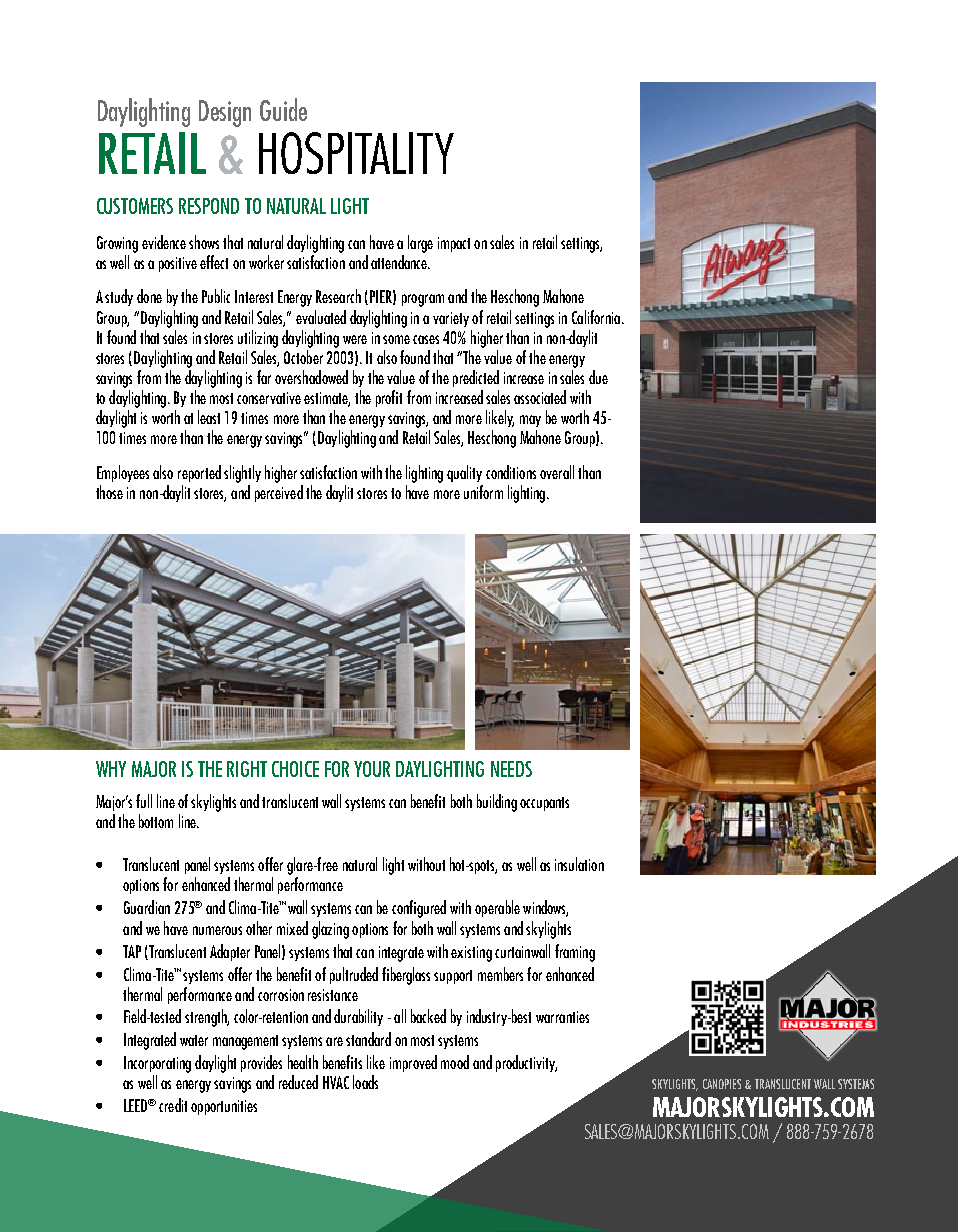 This screenshot has width=958, height=1232. I want to click on reported, so click(199, 473).
